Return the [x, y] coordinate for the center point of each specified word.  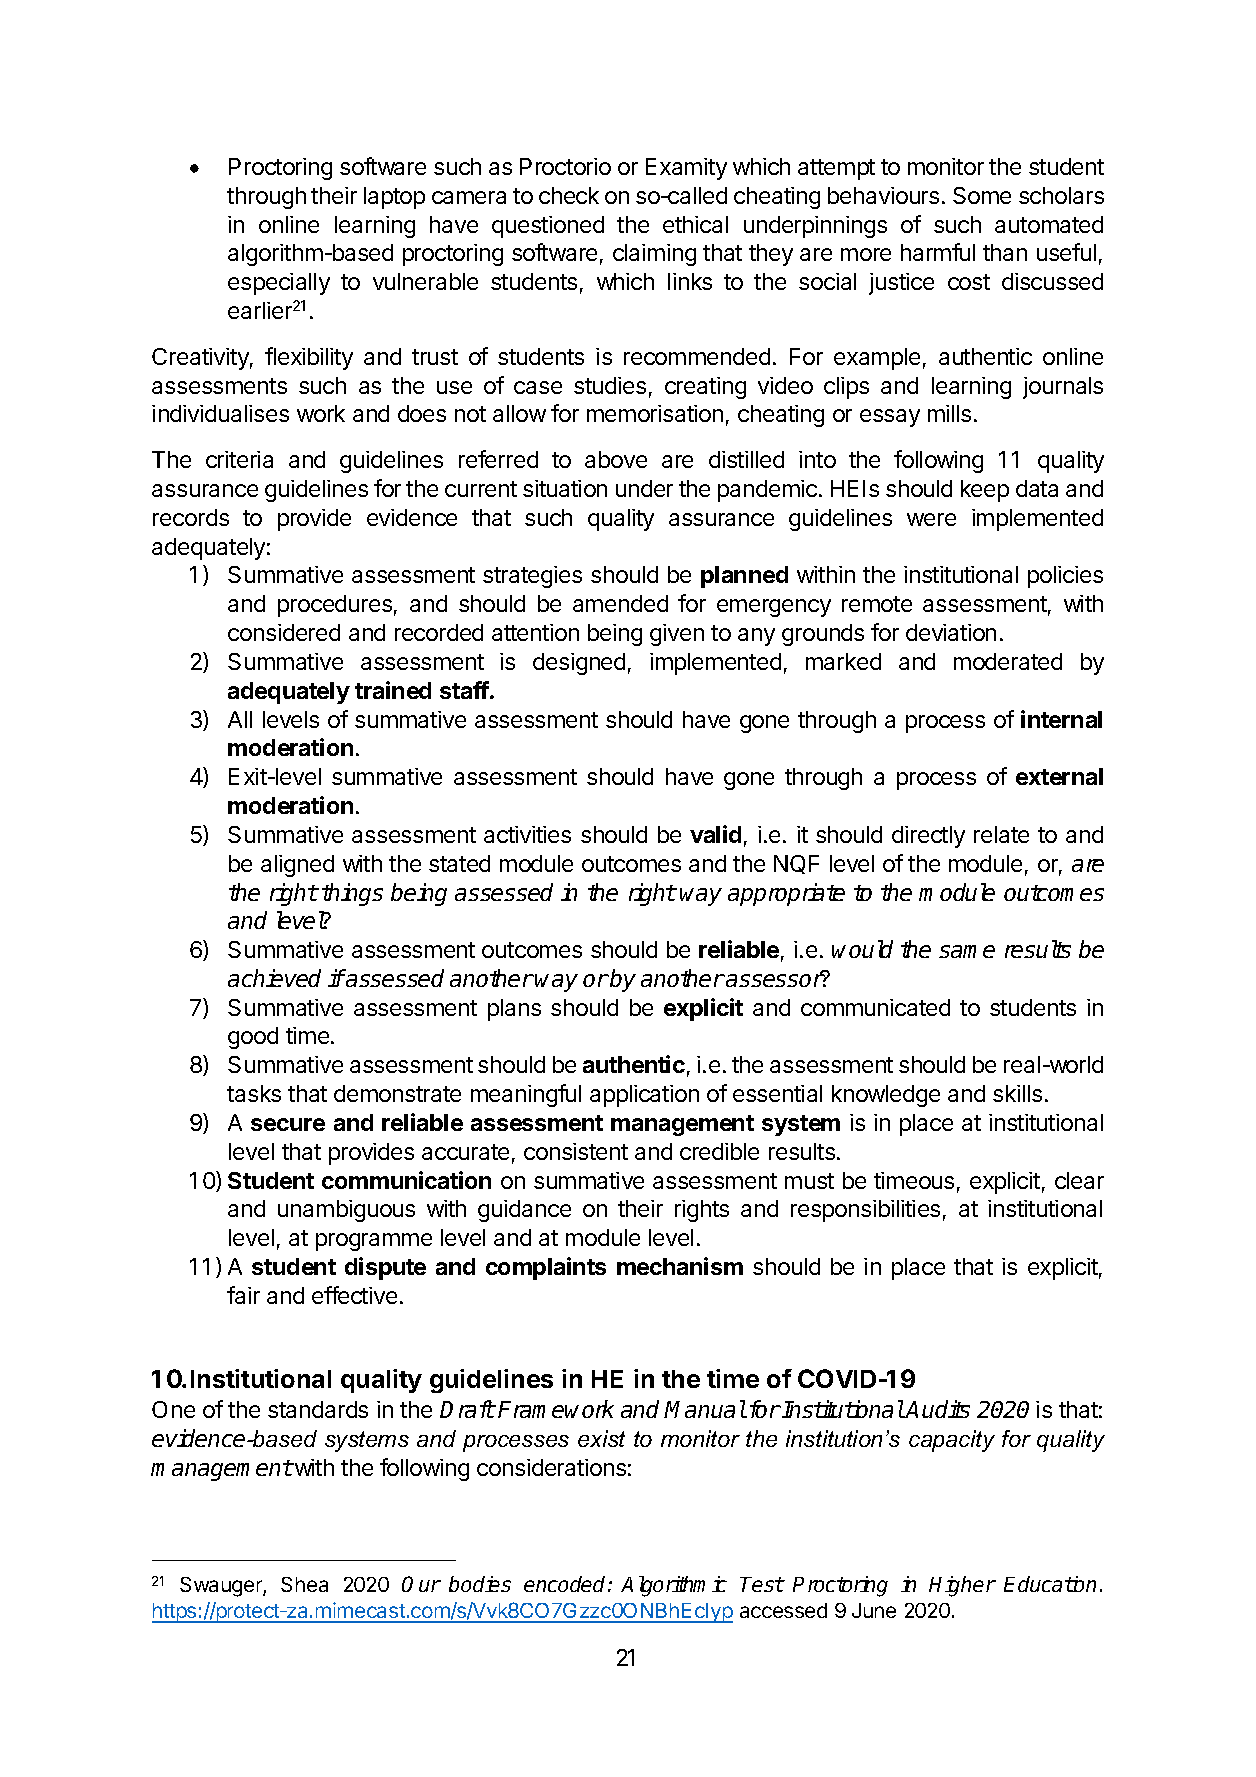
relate [1001, 834]
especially [279, 284]
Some [982, 195]
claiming [654, 255]
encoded [566, 1584]
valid [715, 834]
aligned [297, 866]
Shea [304, 1584]
